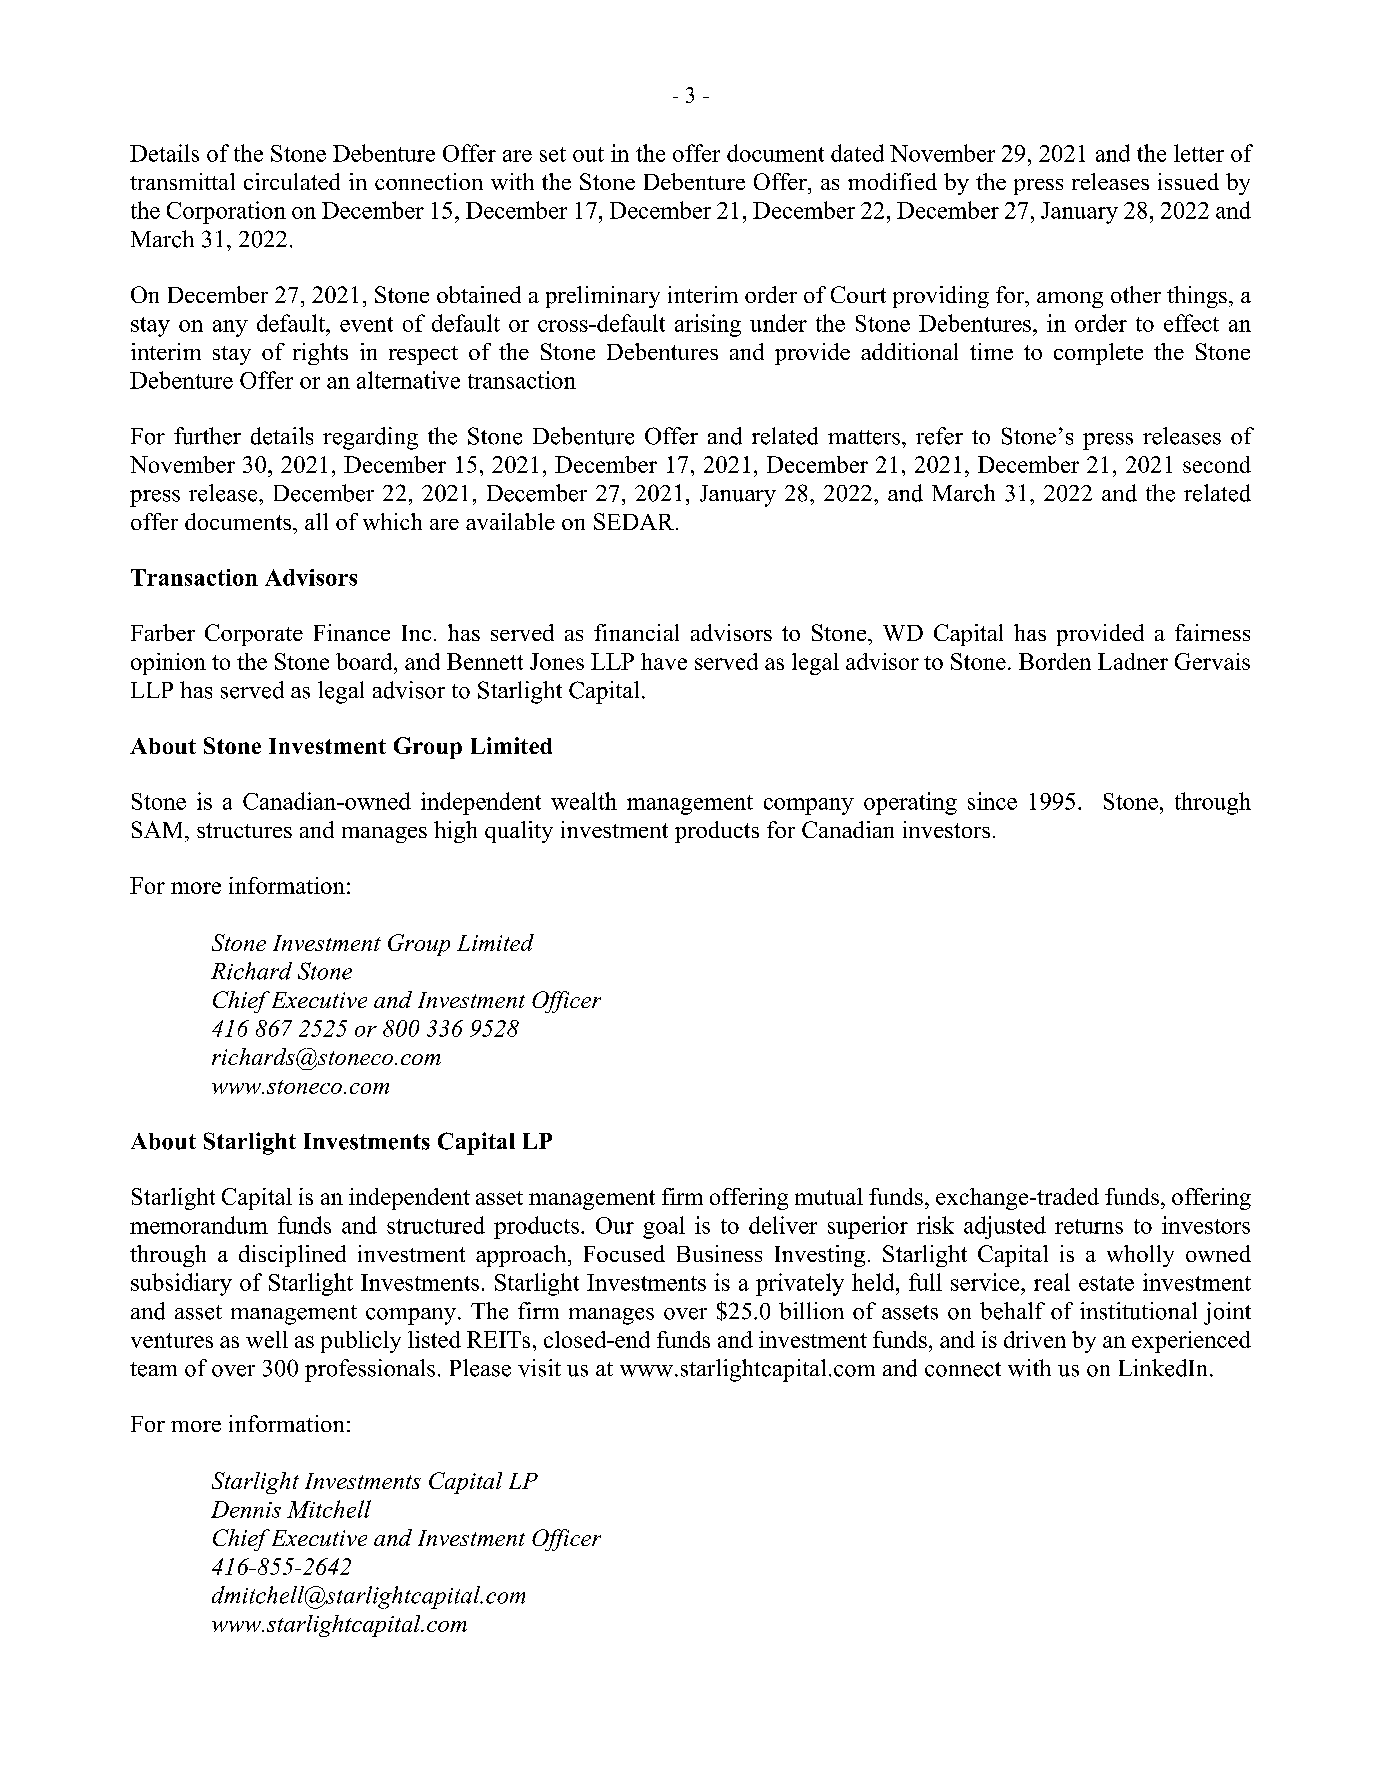 The width and height of the document is (1381, 1788). I want to click on structures, so click(244, 830).
